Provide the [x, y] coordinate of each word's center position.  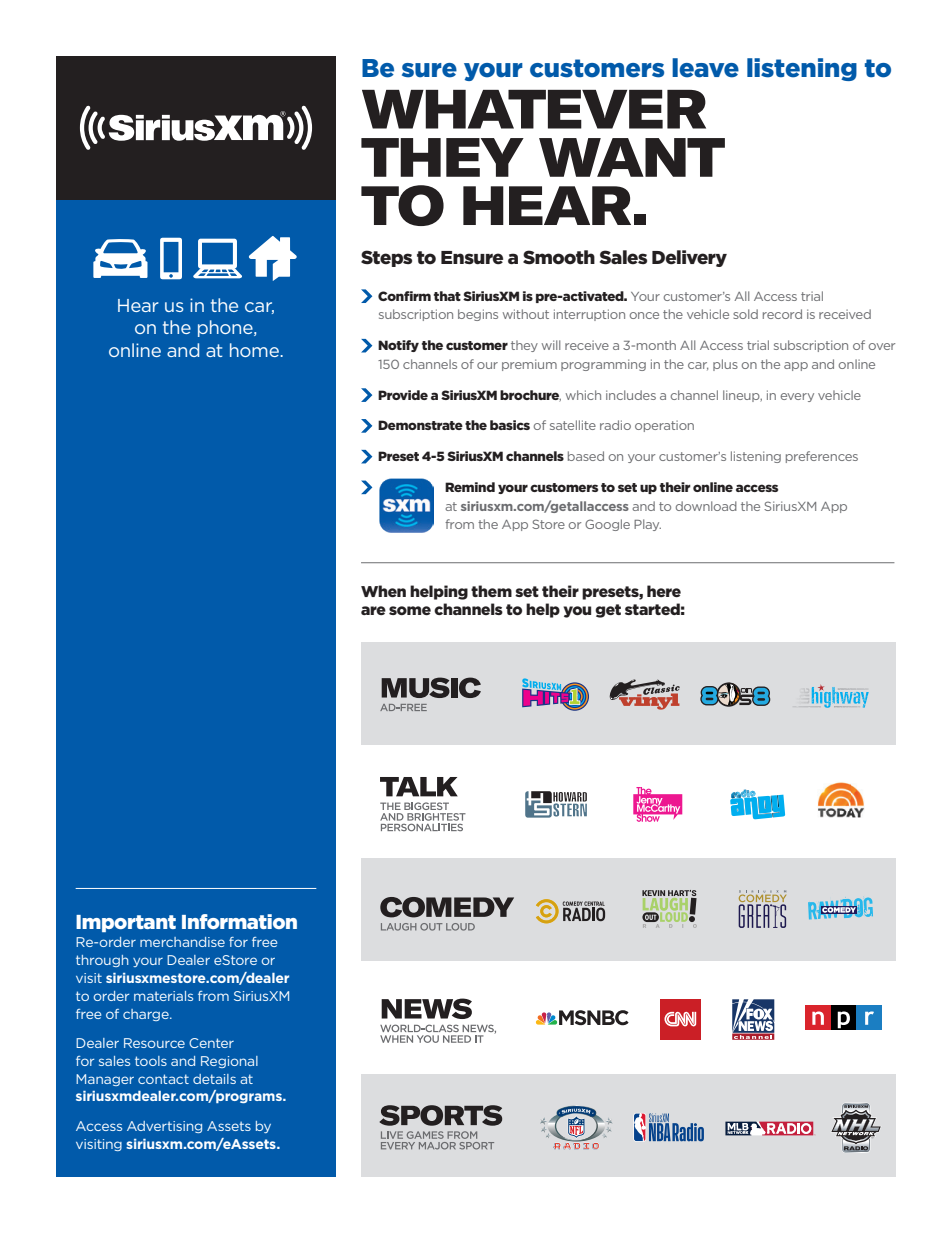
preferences [822, 457]
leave [705, 68]
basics [510, 425]
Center [211, 1043]
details [214, 1079]
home [255, 350]
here [664, 591]
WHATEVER [534, 109]
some [410, 610]
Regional [229, 1062]
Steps [386, 258]
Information [239, 921]
